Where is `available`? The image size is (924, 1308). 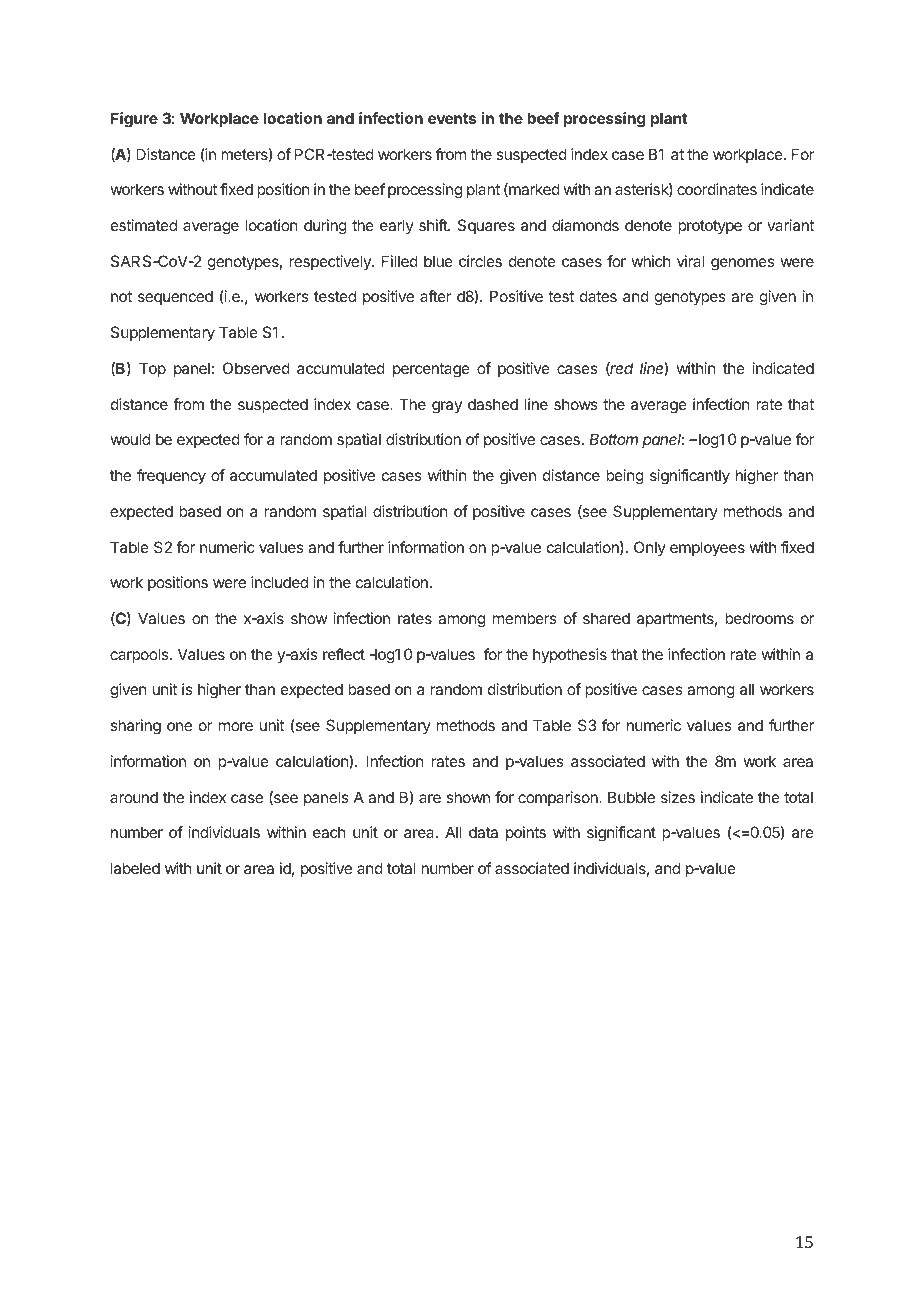 available is located at coordinates (384, 1286).
